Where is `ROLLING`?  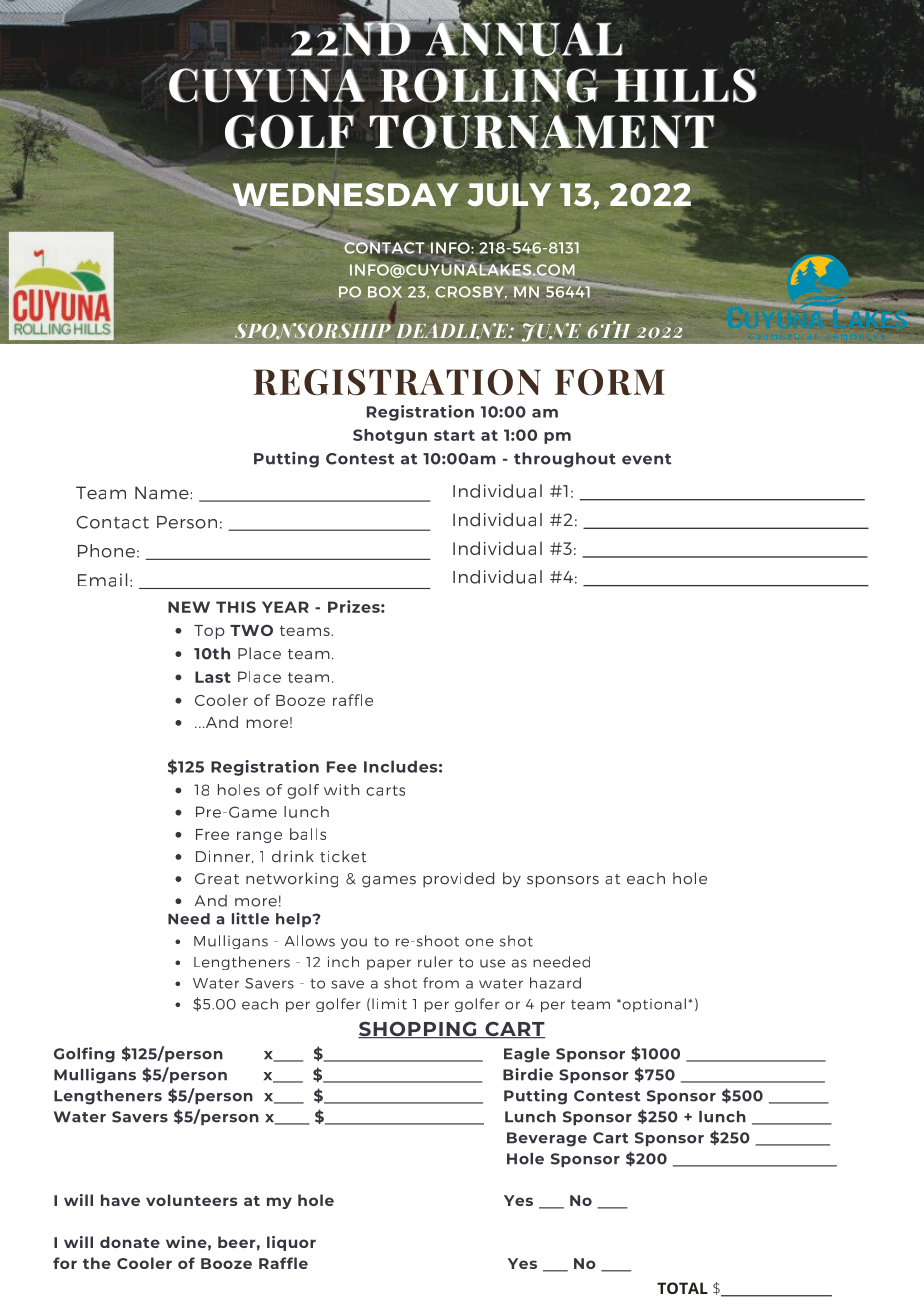 ROLLING is located at coordinates (490, 85).
